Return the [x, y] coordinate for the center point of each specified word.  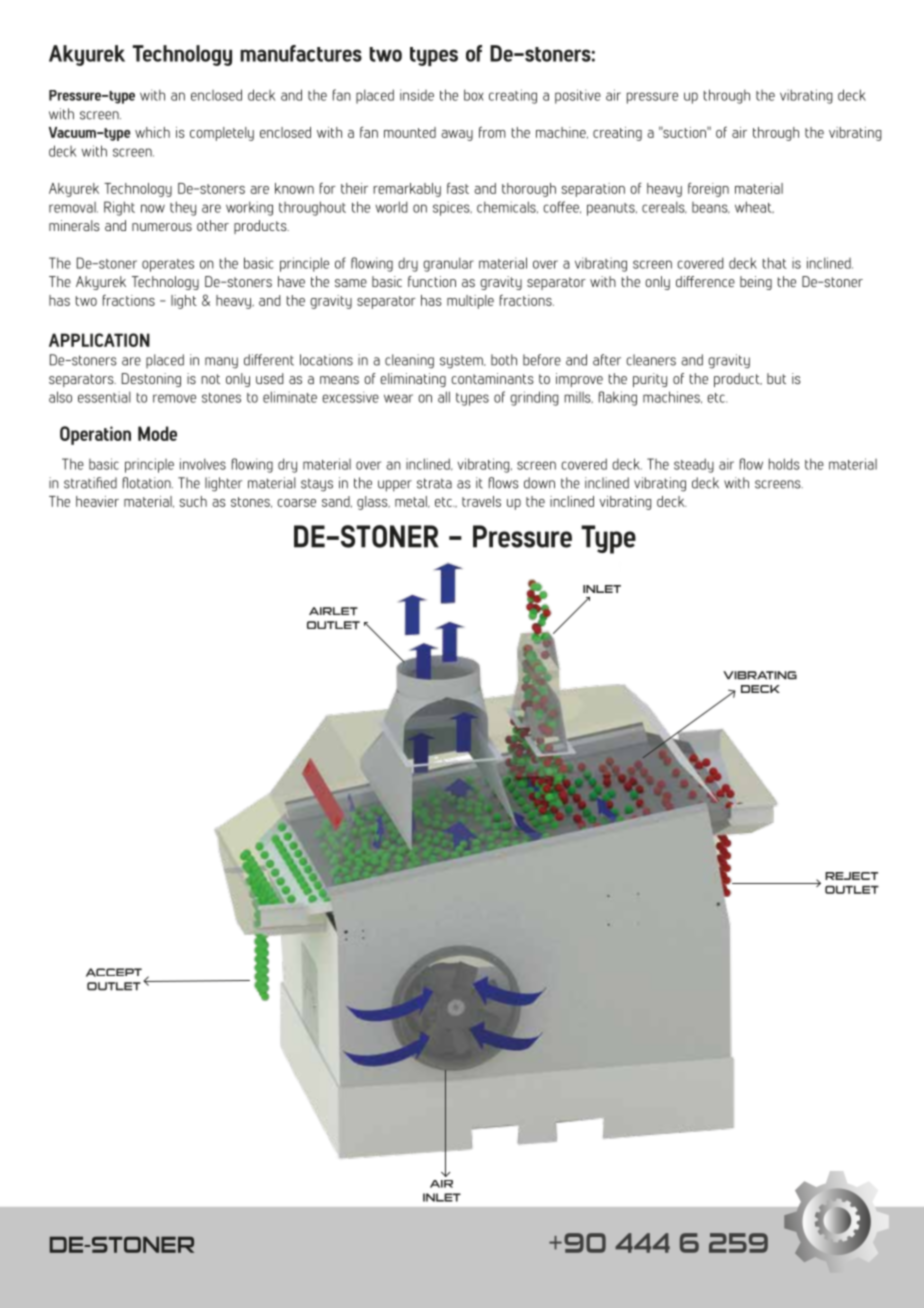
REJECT [851, 876]
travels [481, 501]
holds [784, 464]
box [474, 95]
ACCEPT [114, 972]
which [152, 132]
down [539, 483]
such [193, 501]
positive [578, 96]
